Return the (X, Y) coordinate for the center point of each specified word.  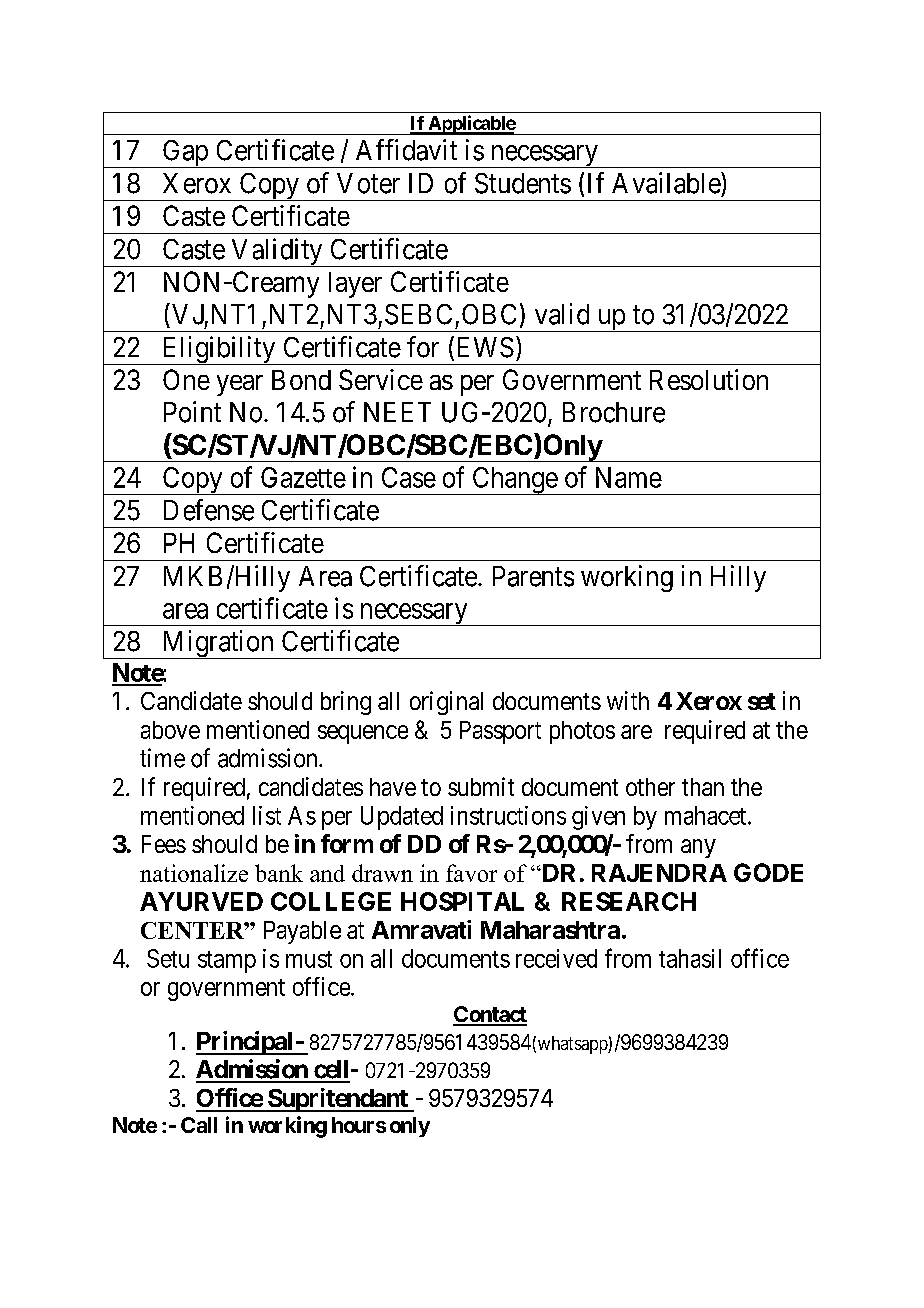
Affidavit (406, 150)
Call (199, 1125)
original (446, 703)
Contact (490, 1015)
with (628, 700)
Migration (218, 644)
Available (667, 183)
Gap (185, 154)
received (556, 958)
